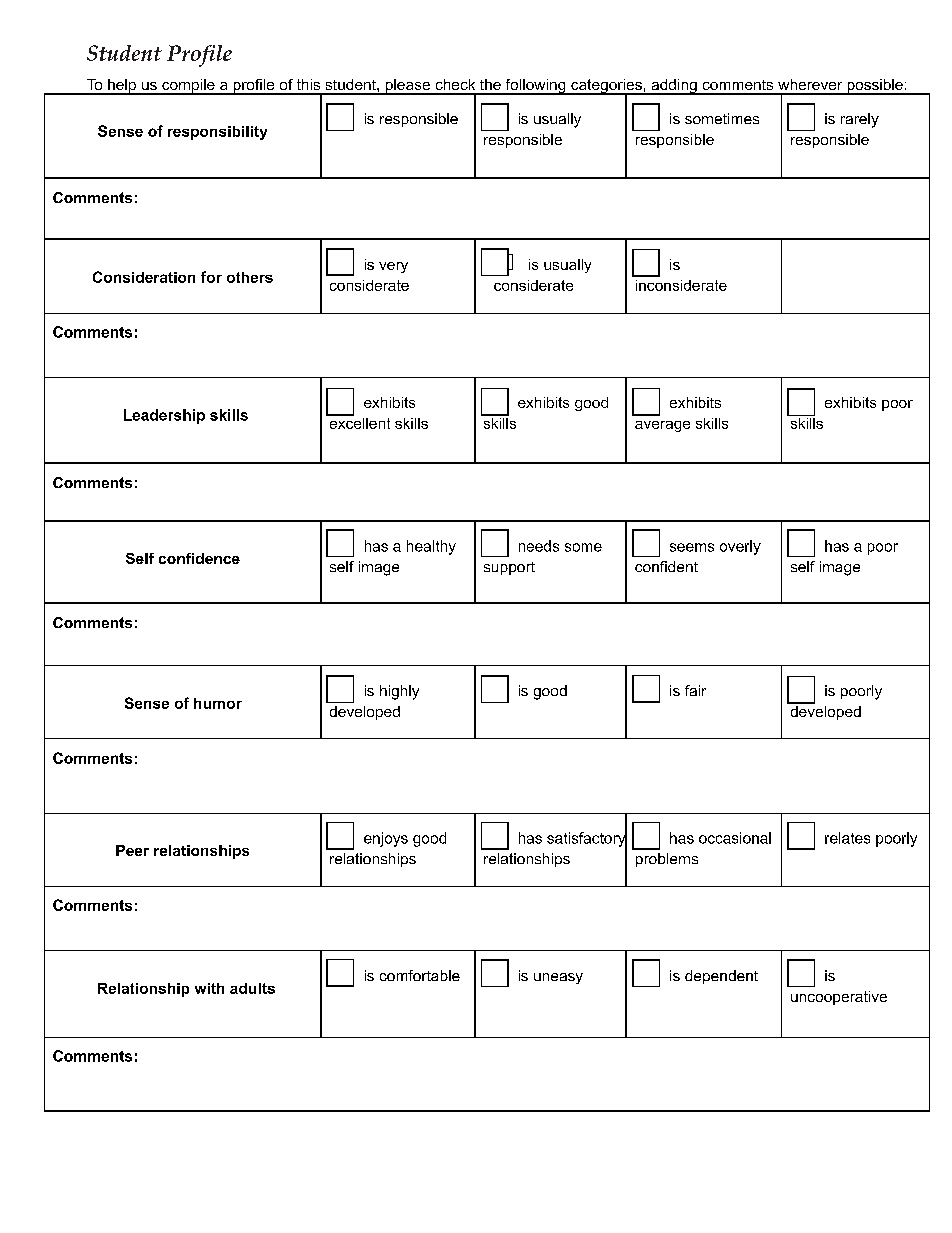 The image size is (952, 1233). What do you see at coordinates (209, 988) in the screenshot?
I see `with` at bounding box center [209, 988].
